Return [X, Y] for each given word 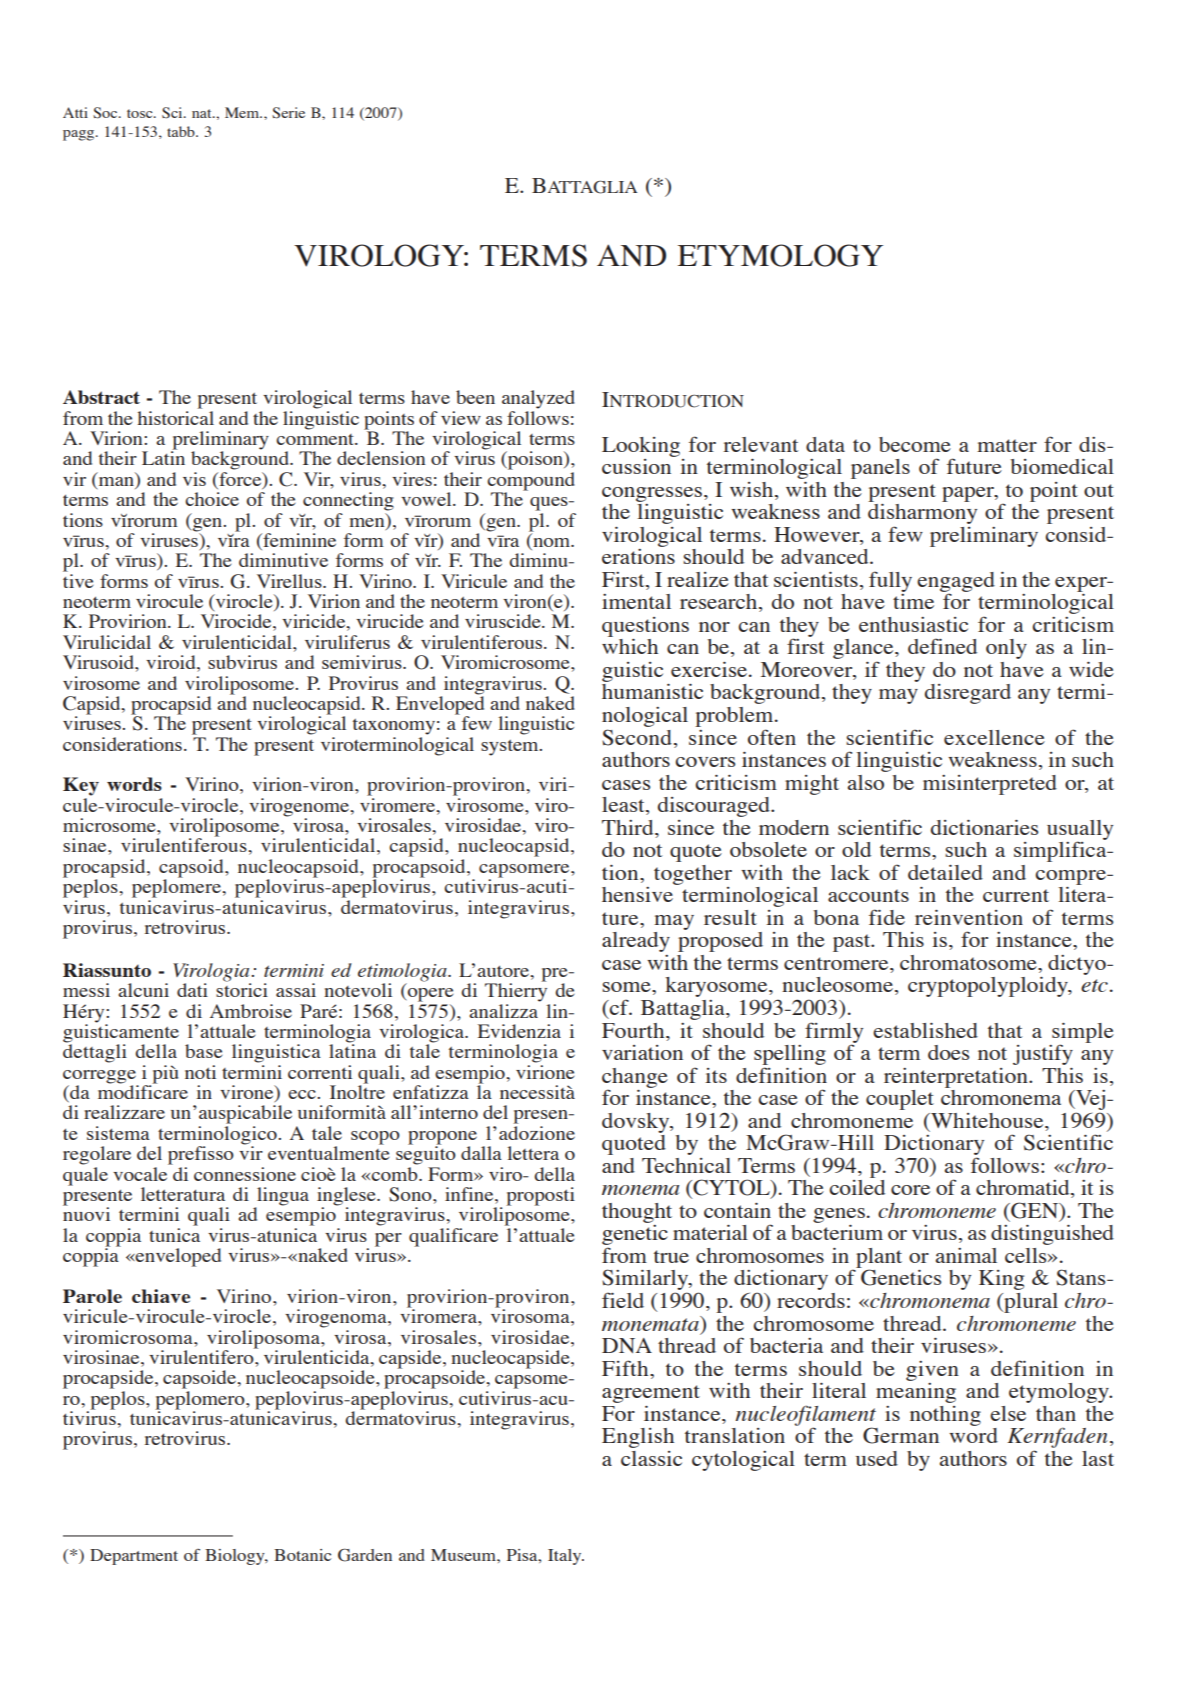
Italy [566, 1557]
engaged [956, 583]
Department [134, 1557]
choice [212, 499]
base [203, 1051]
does [948, 1052]
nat [203, 113]
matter [1007, 445]
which [630, 646]
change [635, 1079]
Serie [288, 113]
